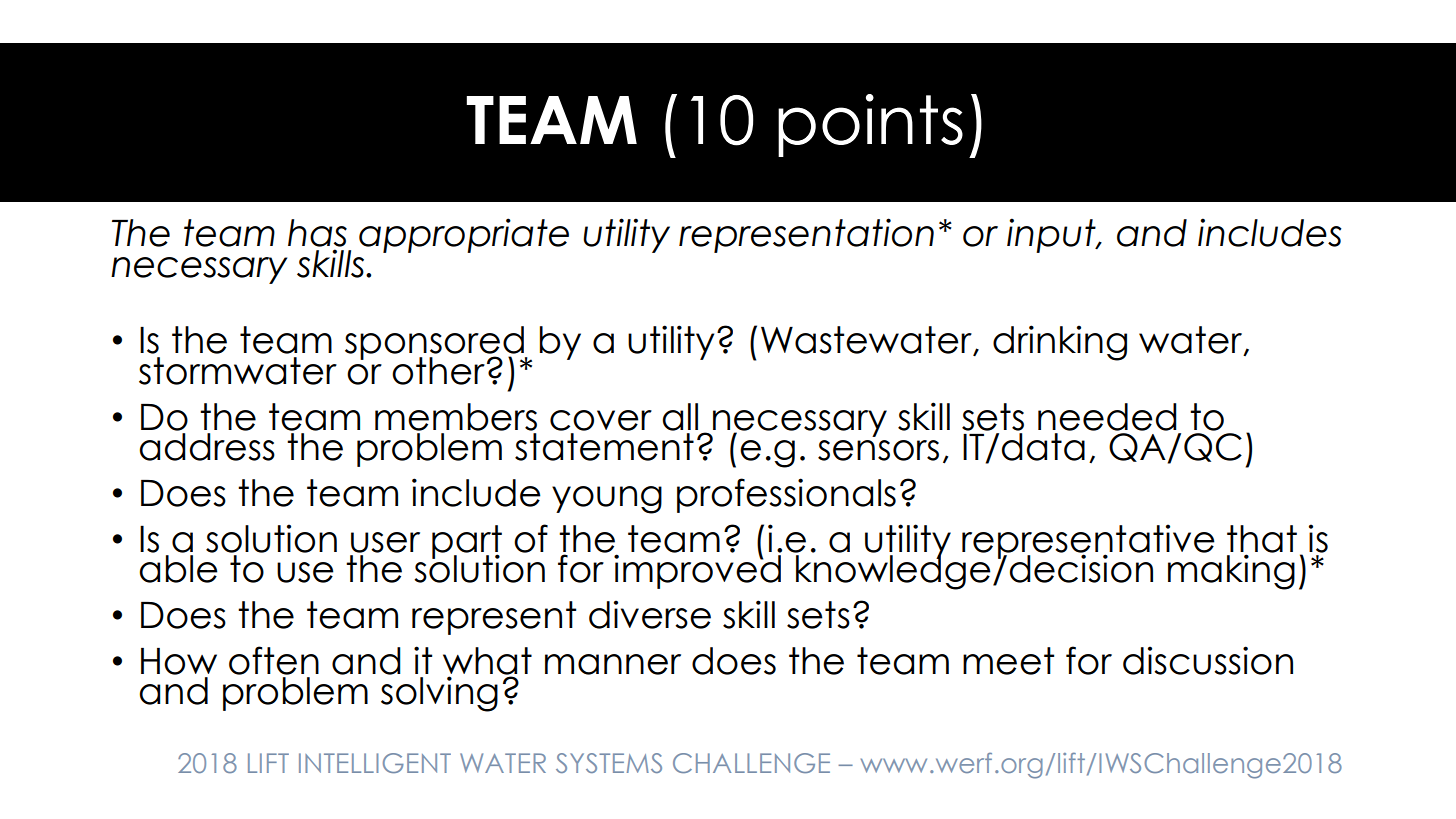  I want to click on address, so click(207, 447).
